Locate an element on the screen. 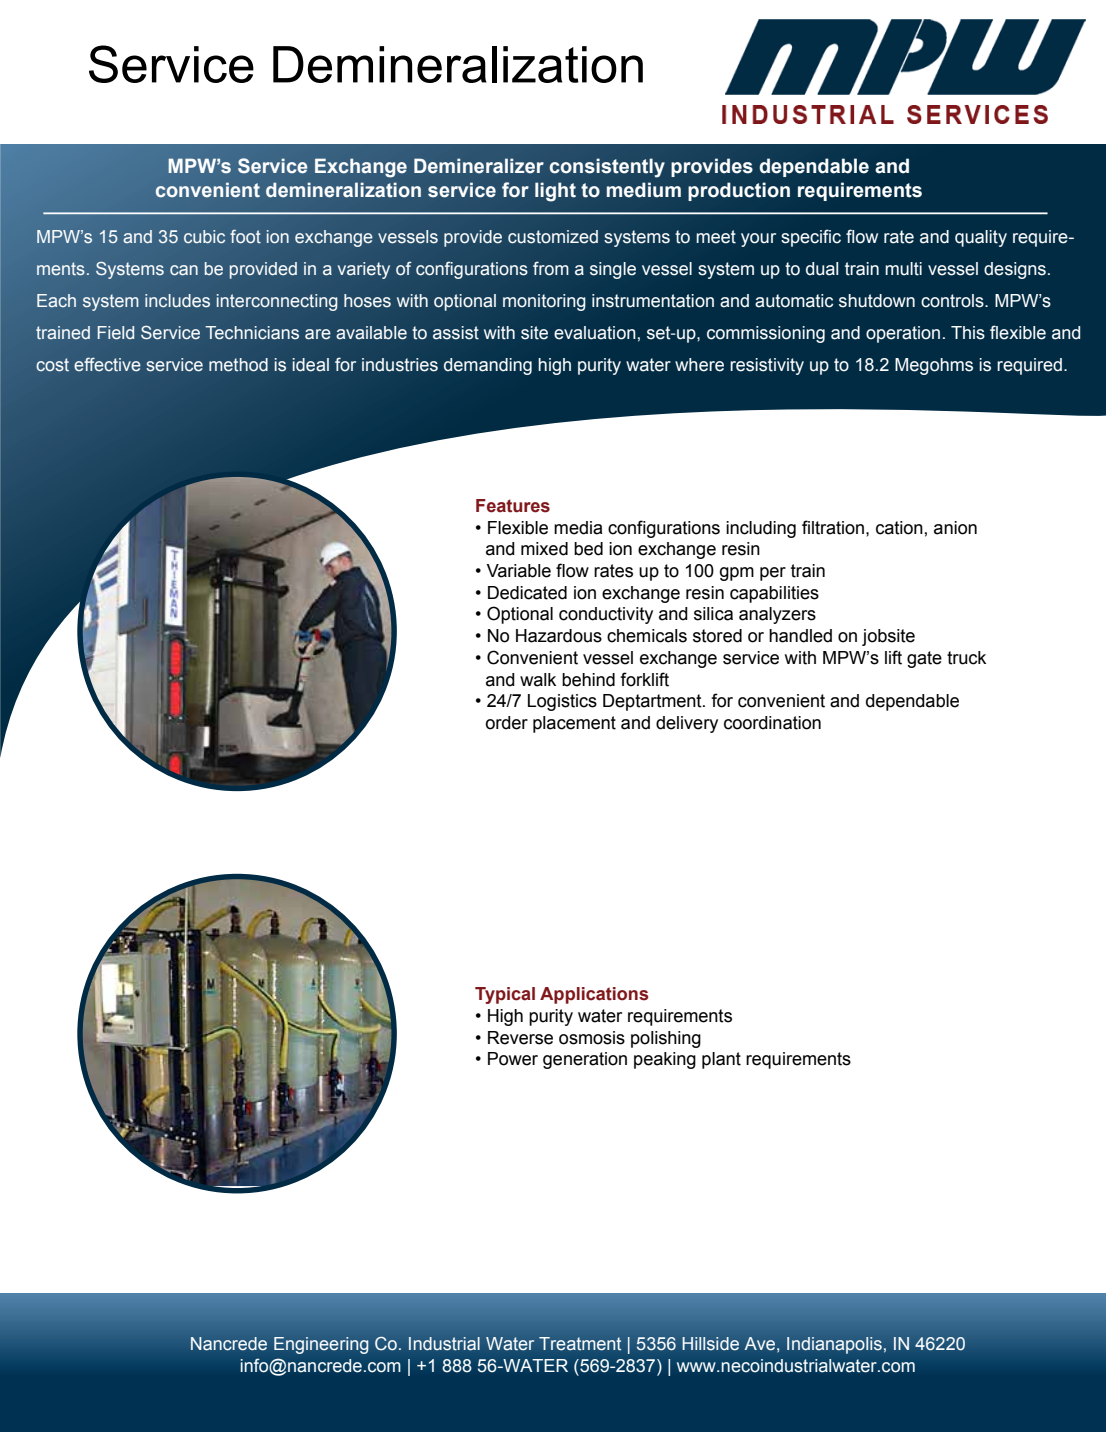 Image resolution: width=1106 pixels, height=1432 pixels. anion is located at coordinates (955, 528).
